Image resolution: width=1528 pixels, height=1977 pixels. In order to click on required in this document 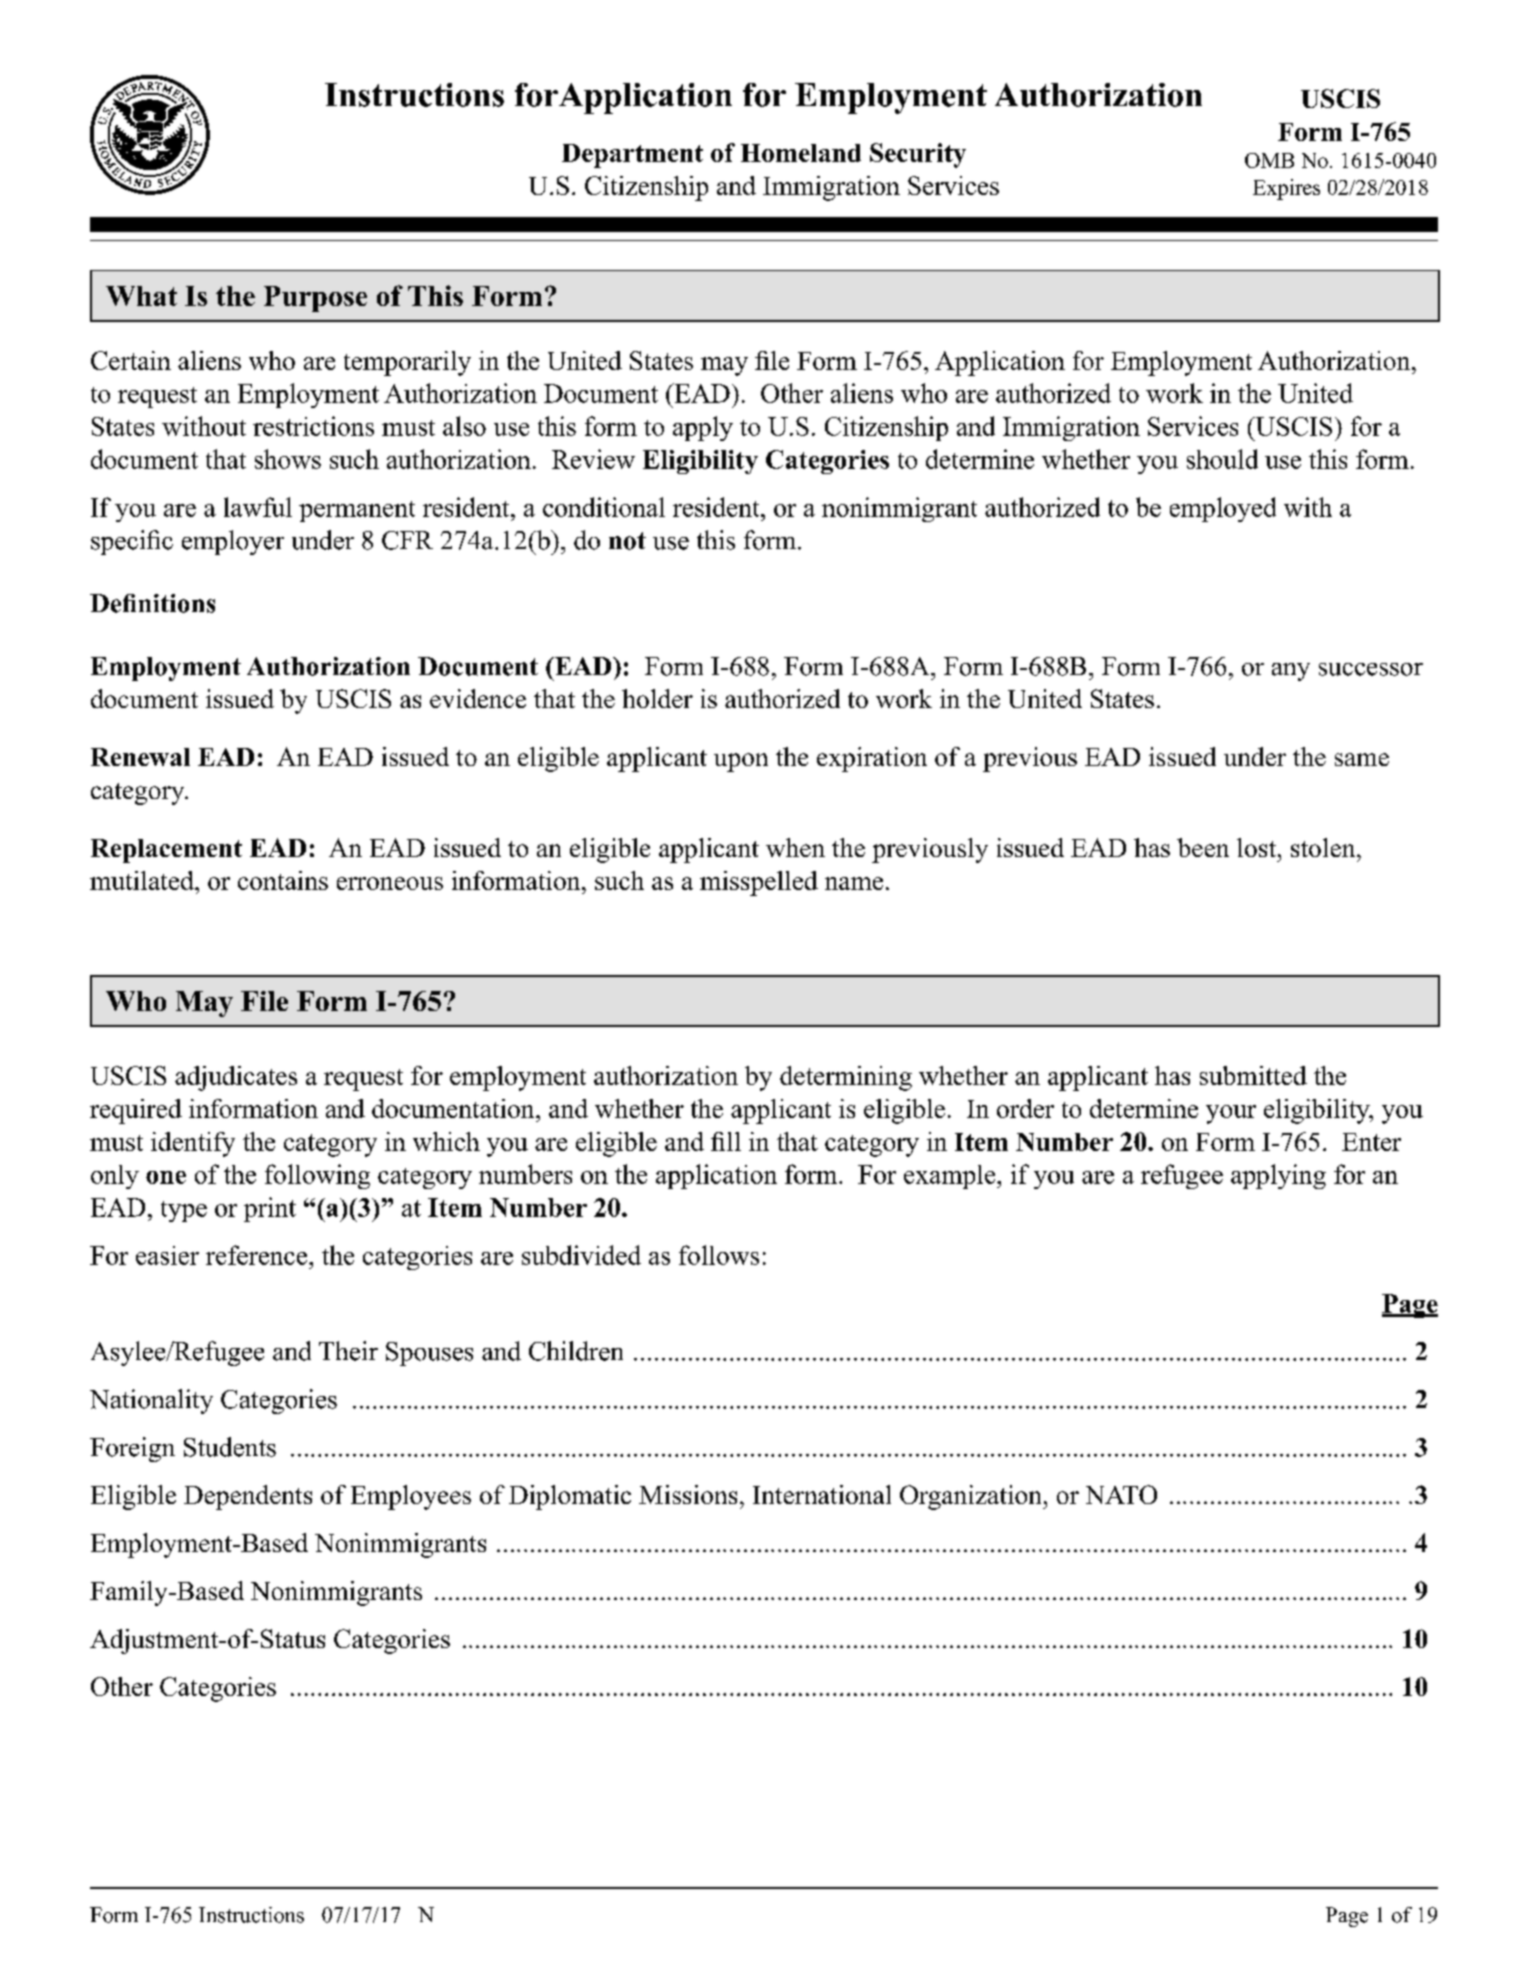, I will do `click(136, 1111)`.
